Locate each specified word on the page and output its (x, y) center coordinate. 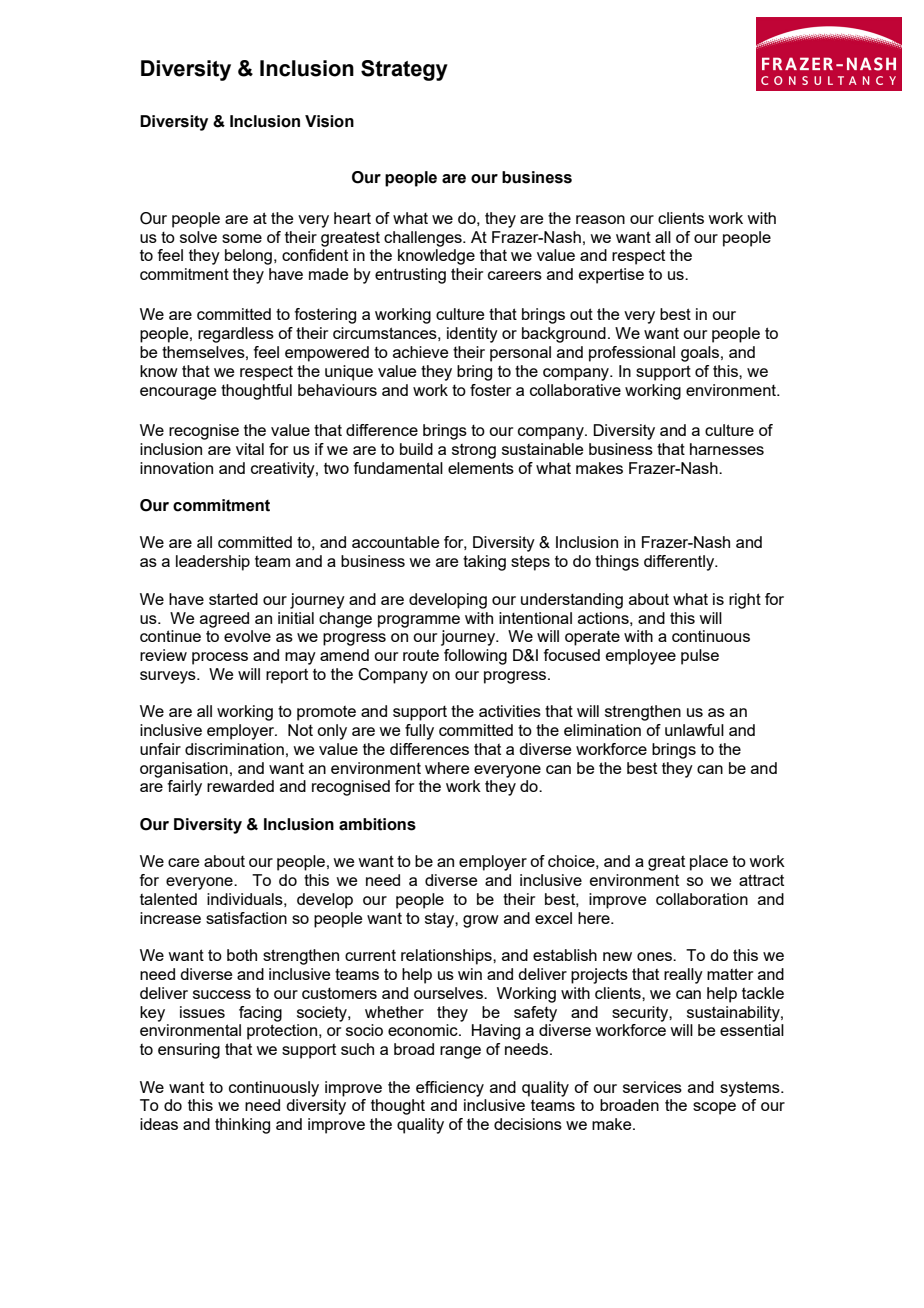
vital (250, 449)
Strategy (404, 70)
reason (600, 219)
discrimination (234, 749)
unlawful (694, 730)
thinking (242, 1126)
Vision (329, 121)
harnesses (727, 449)
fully (419, 732)
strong (474, 451)
